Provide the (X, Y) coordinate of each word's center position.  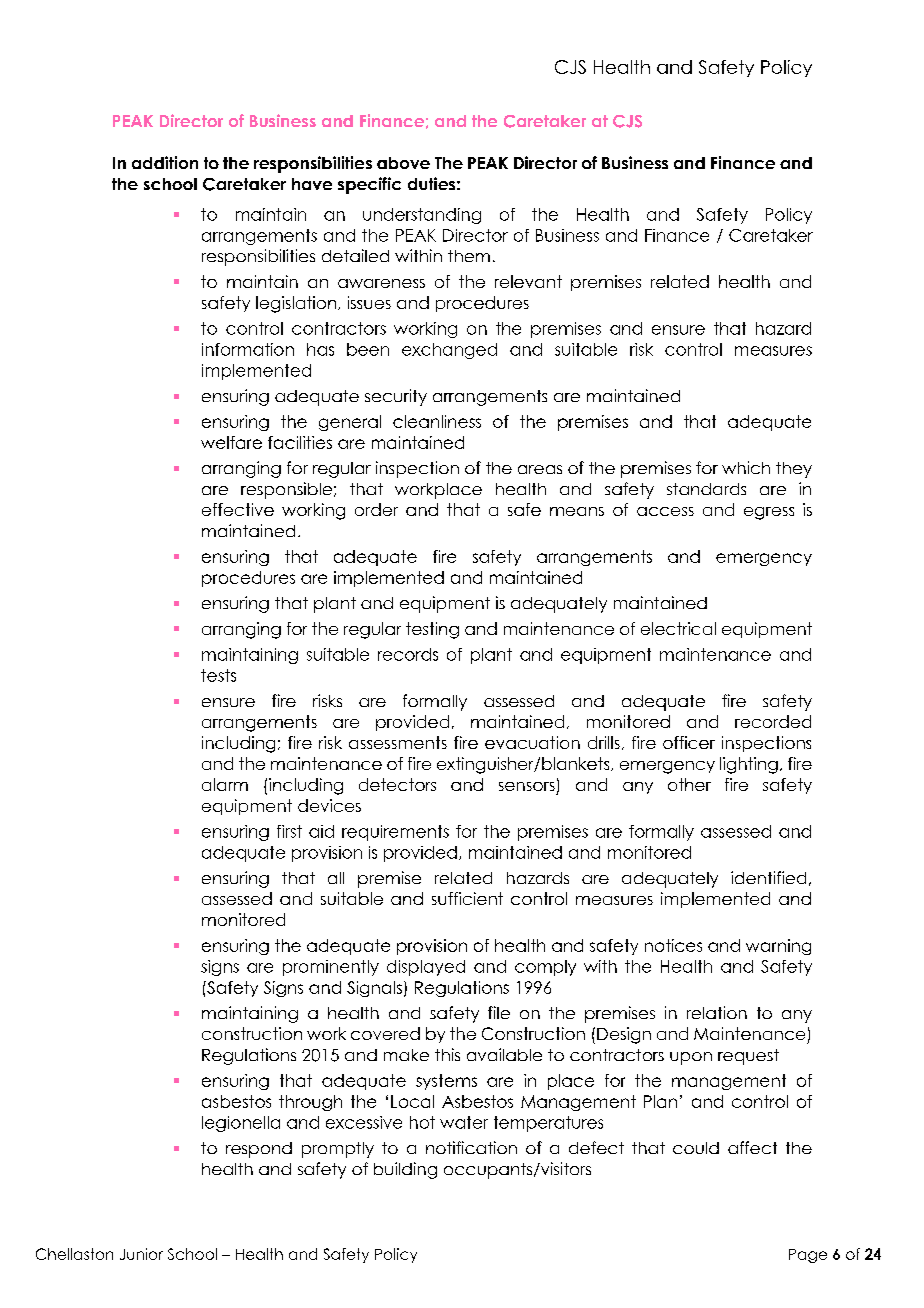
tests (218, 675)
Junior (141, 1254)
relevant (528, 281)
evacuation (532, 742)
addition (165, 162)
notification (471, 1147)
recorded (773, 721)
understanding (422, 216)
